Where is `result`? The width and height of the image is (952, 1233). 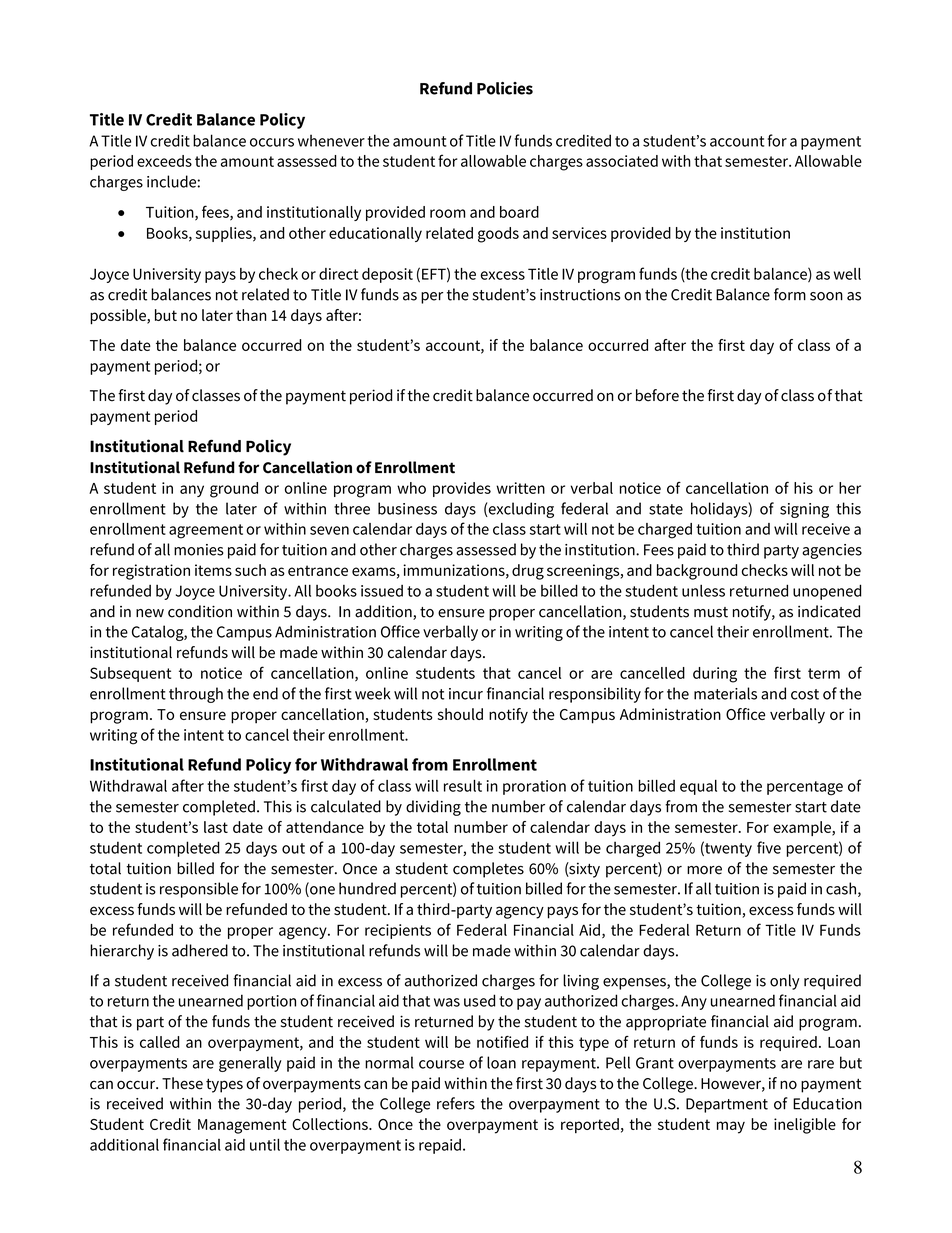 result is located at coordinates (463, 786).
